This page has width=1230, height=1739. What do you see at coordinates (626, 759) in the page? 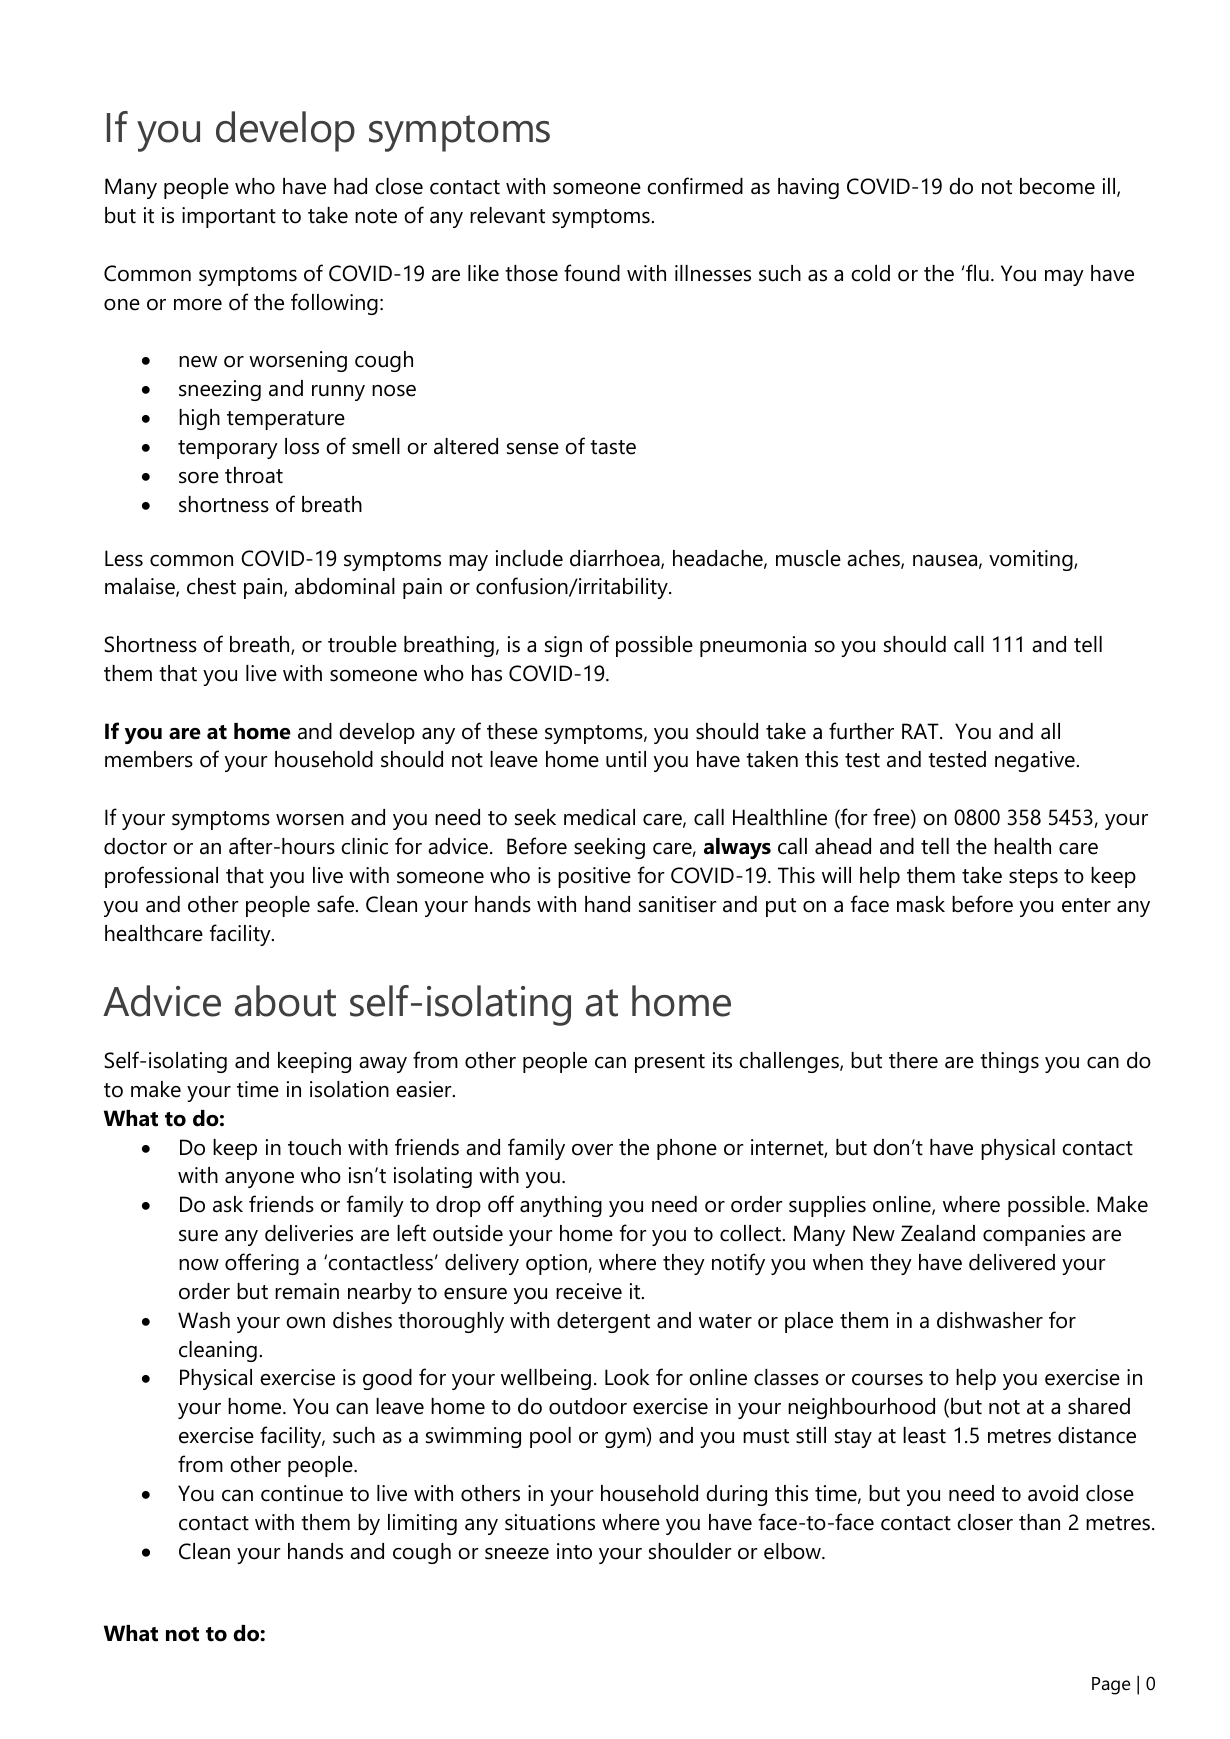
I see `until` at bounding box center [626, 759].
